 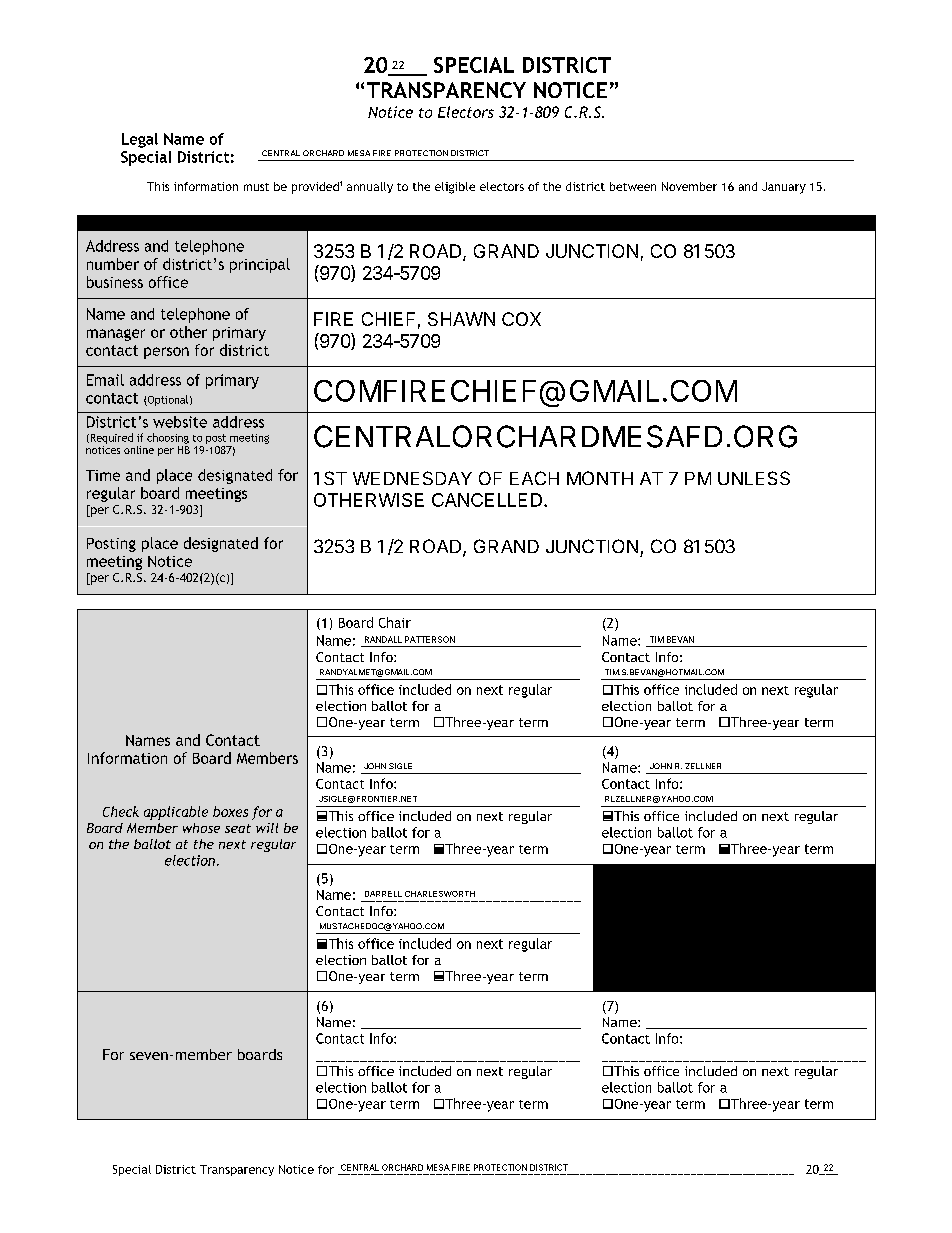 I want to click on boxes, so click(x=230, y=811).
